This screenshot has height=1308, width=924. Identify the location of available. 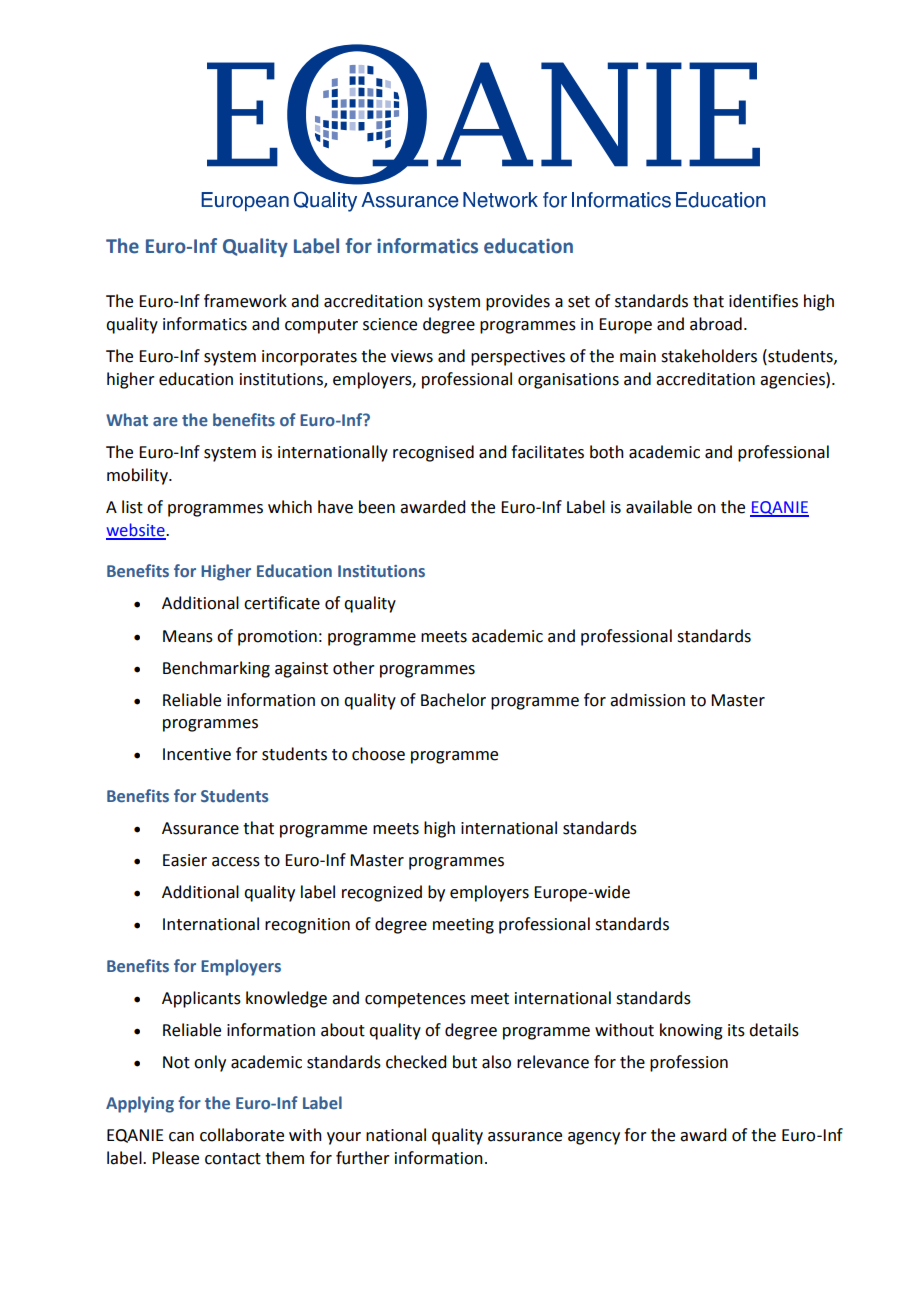
(659, 507).
